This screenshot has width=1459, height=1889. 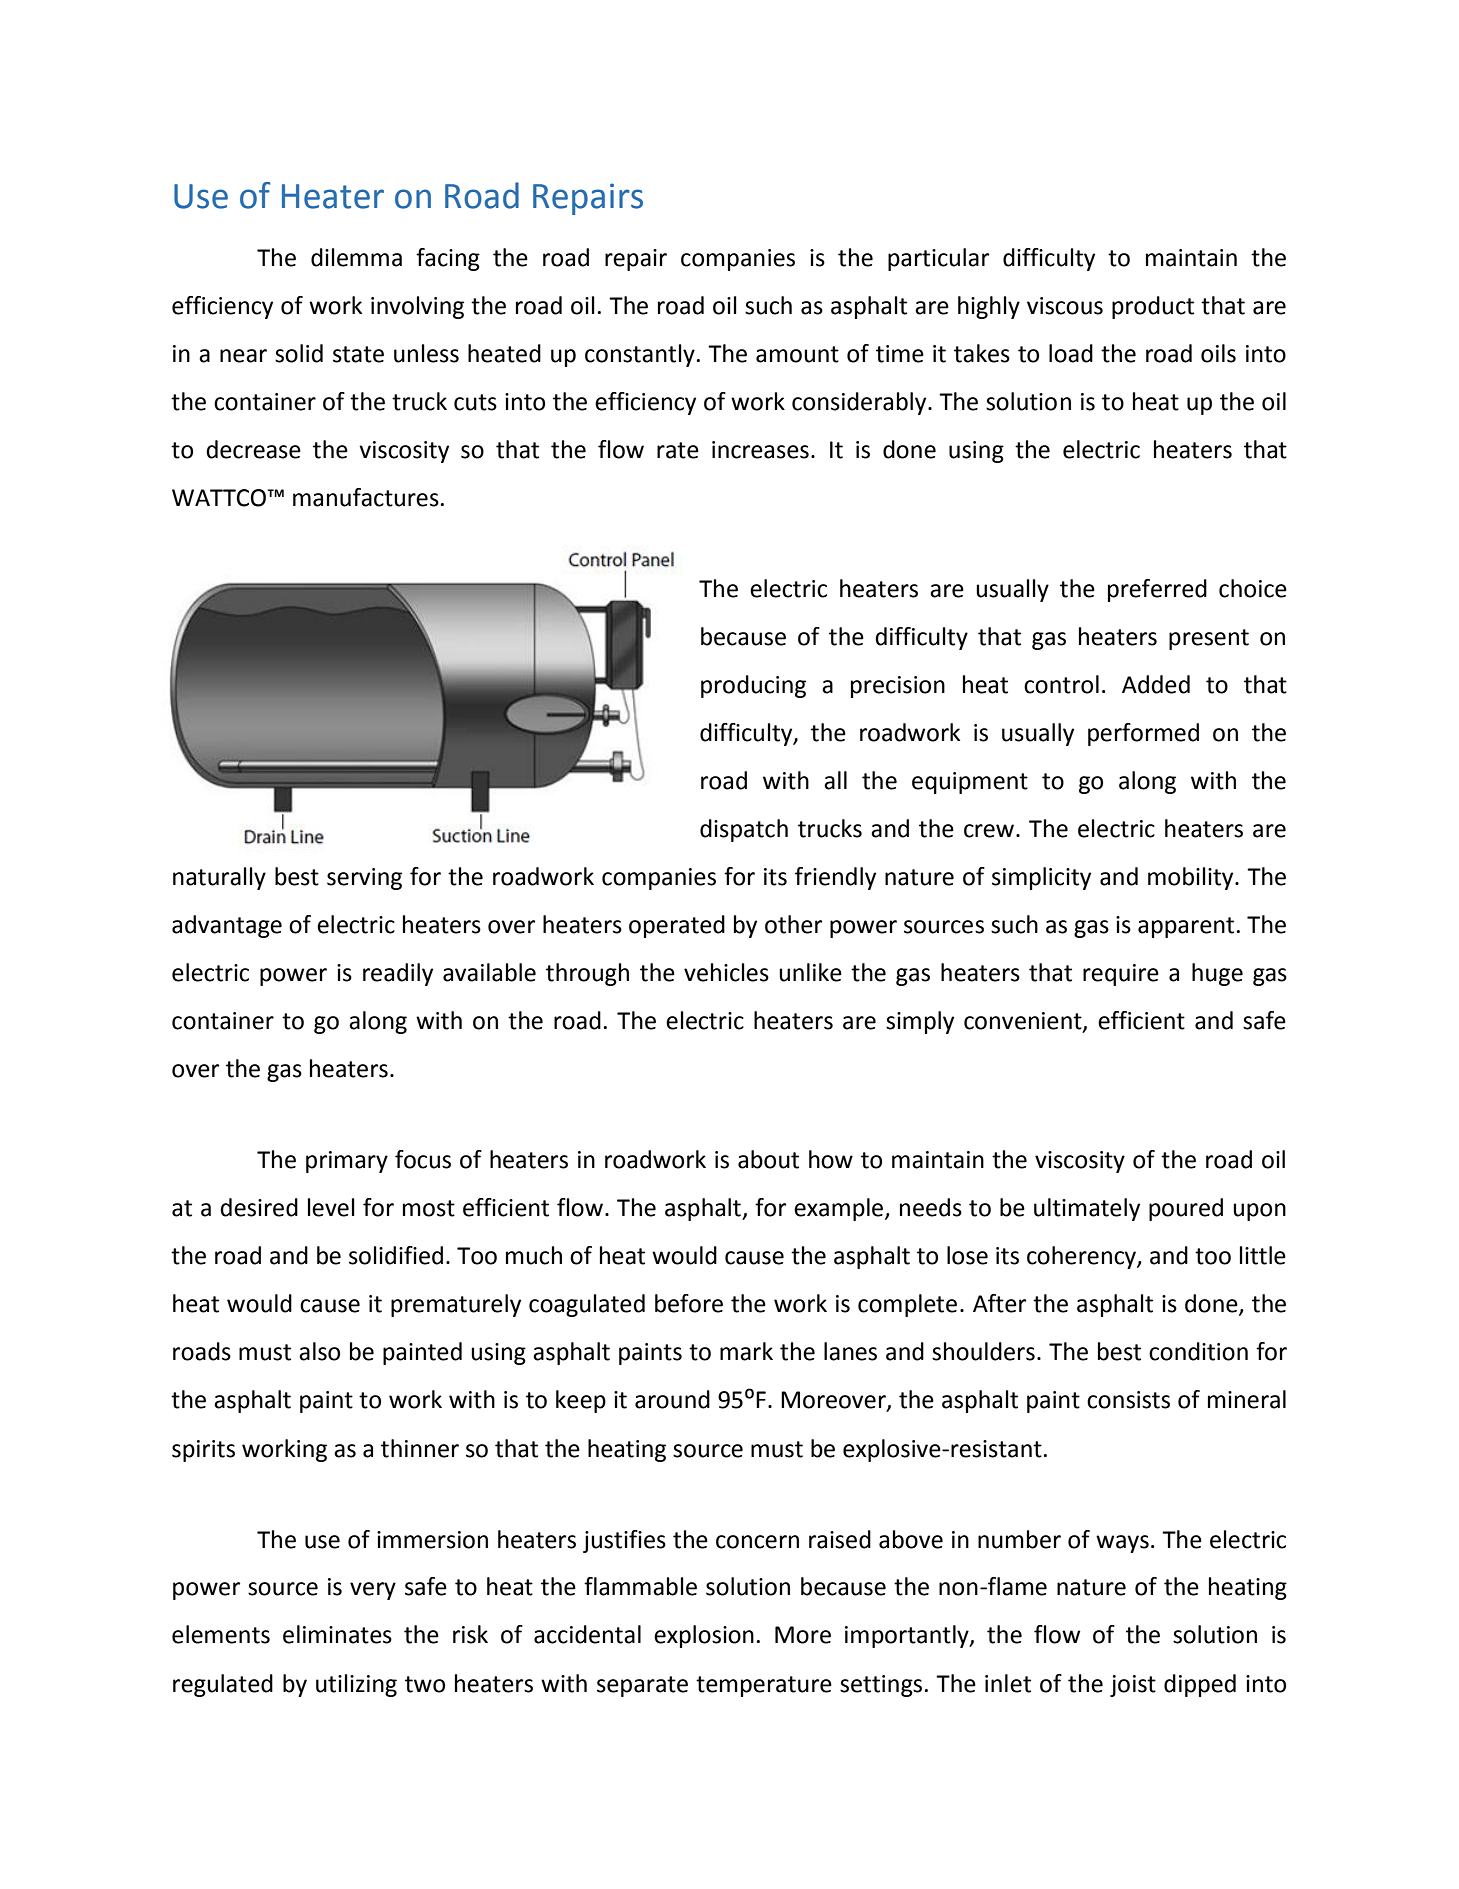 What do you see at coordinates (753, 686) in the screenshot?
I see `producing` at bounding box center [753, 686].
